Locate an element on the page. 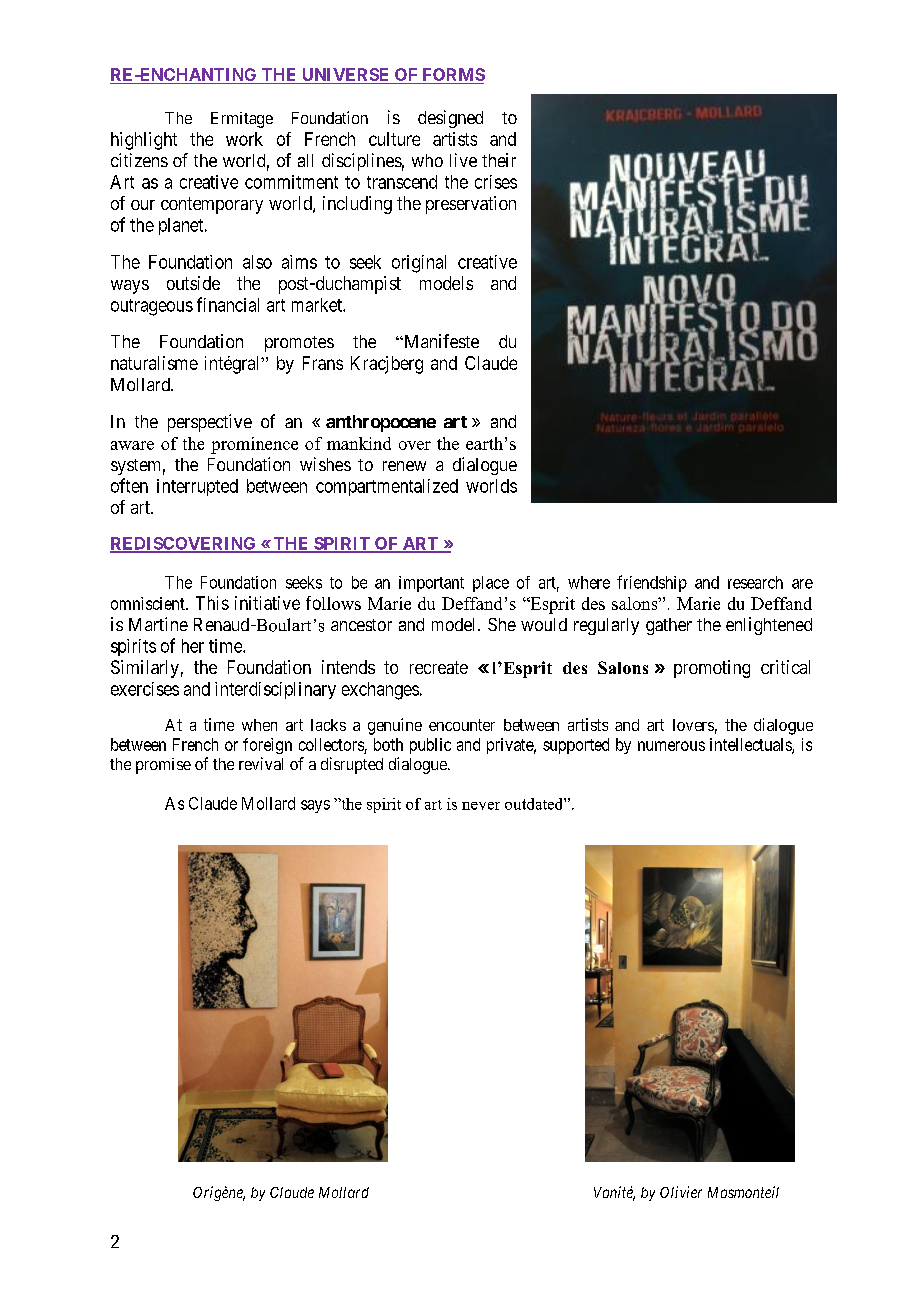 This page has height=1308, width=924. perspective is located at coordinates (210, 423).
